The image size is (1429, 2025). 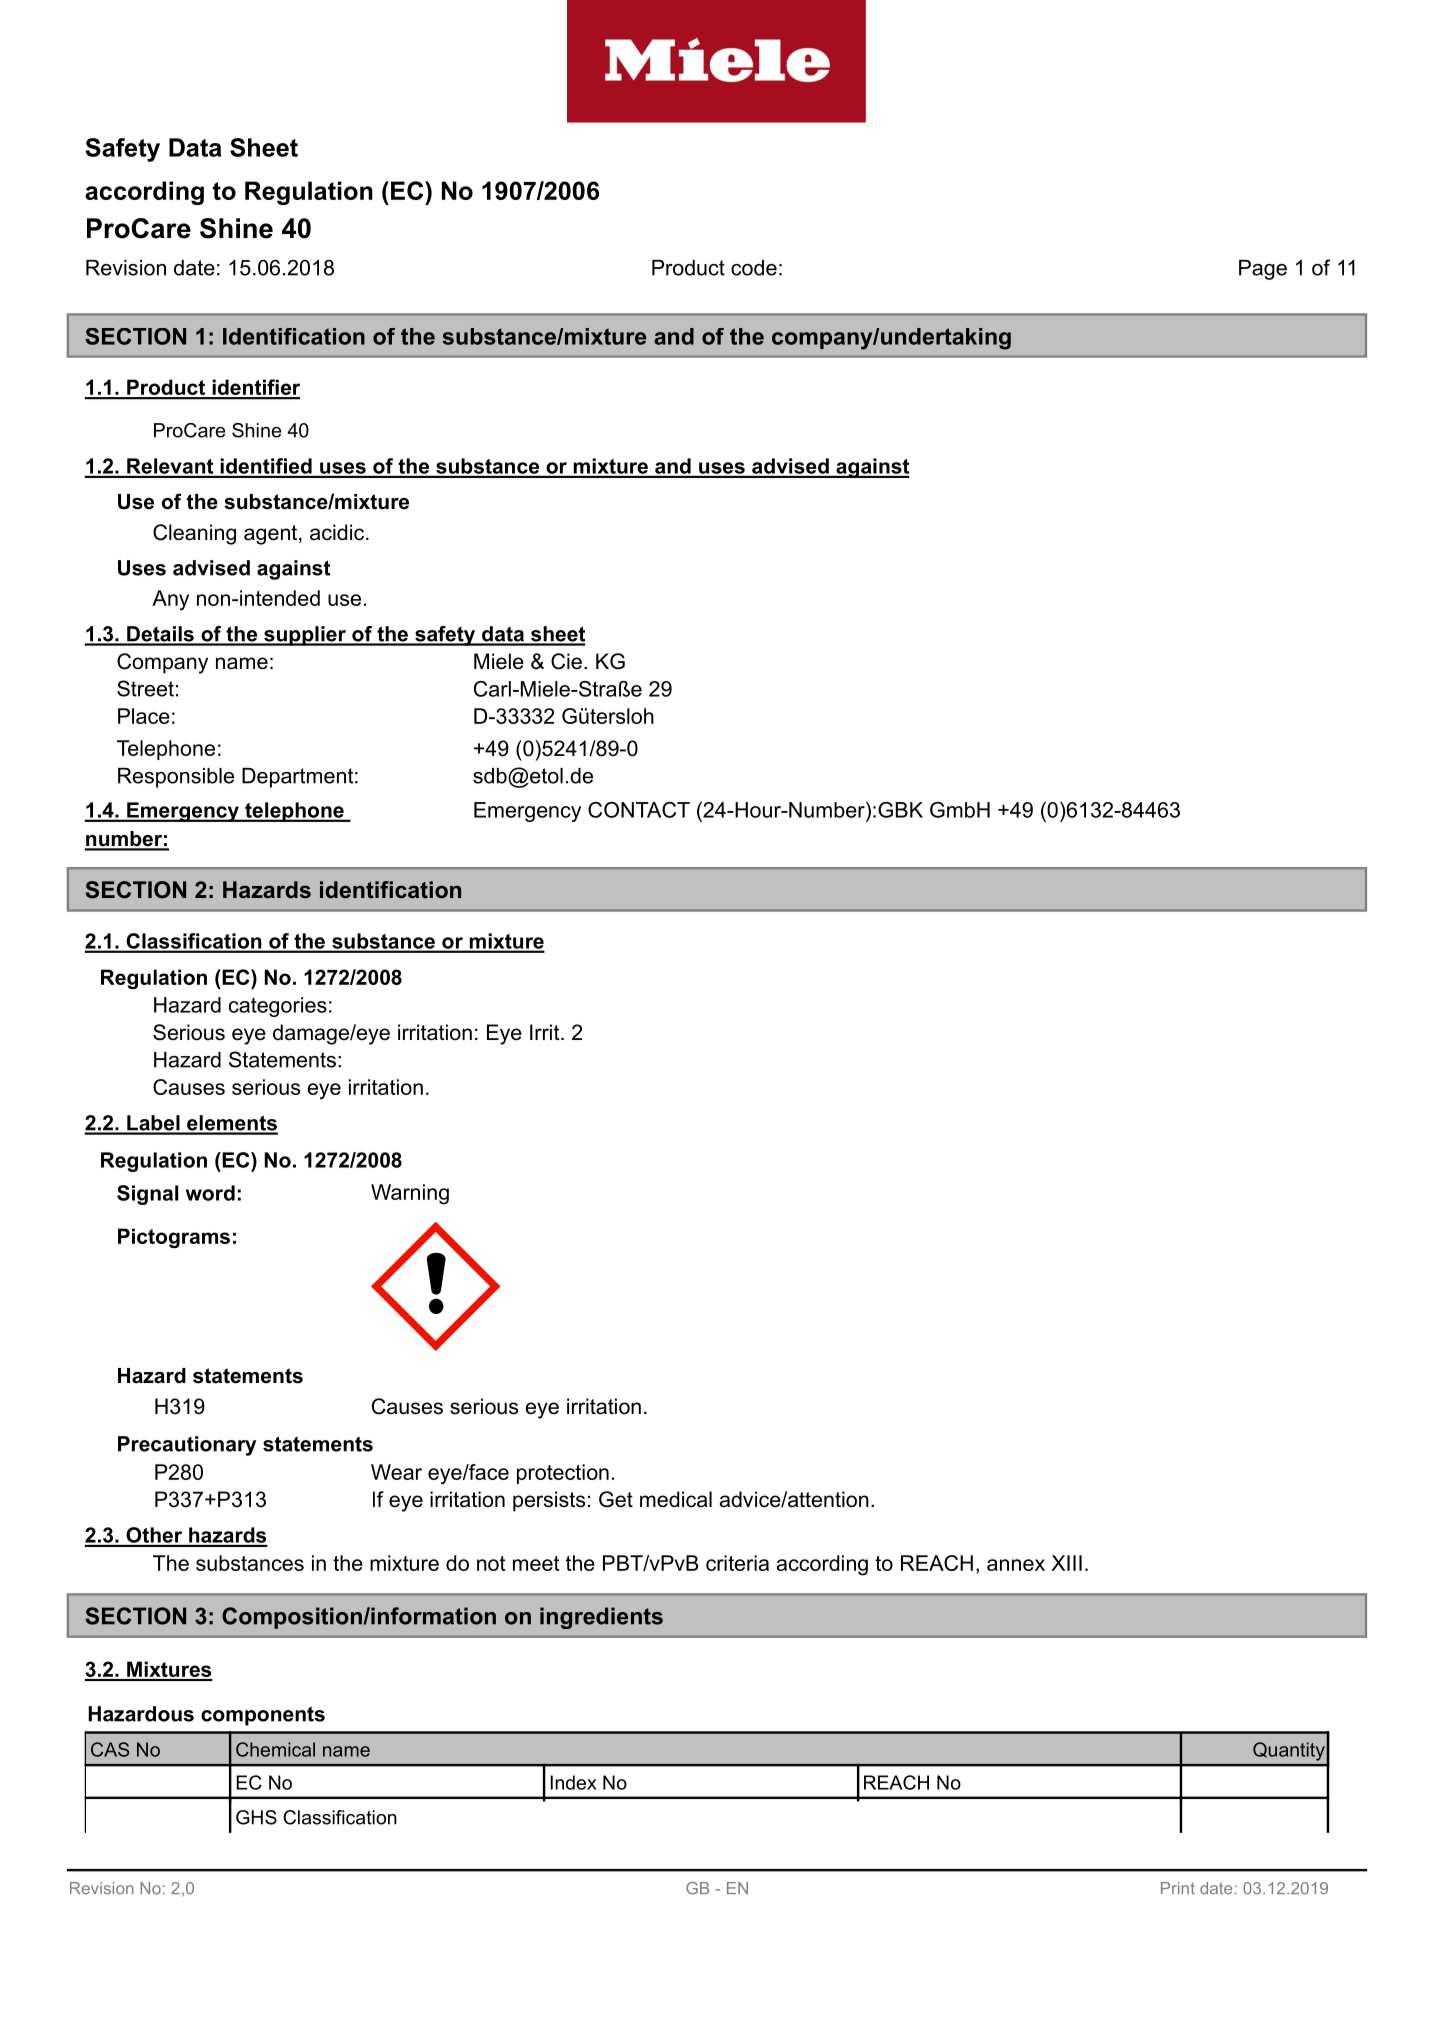 I want to click on XIII, so click(x=1066, y=1563).
